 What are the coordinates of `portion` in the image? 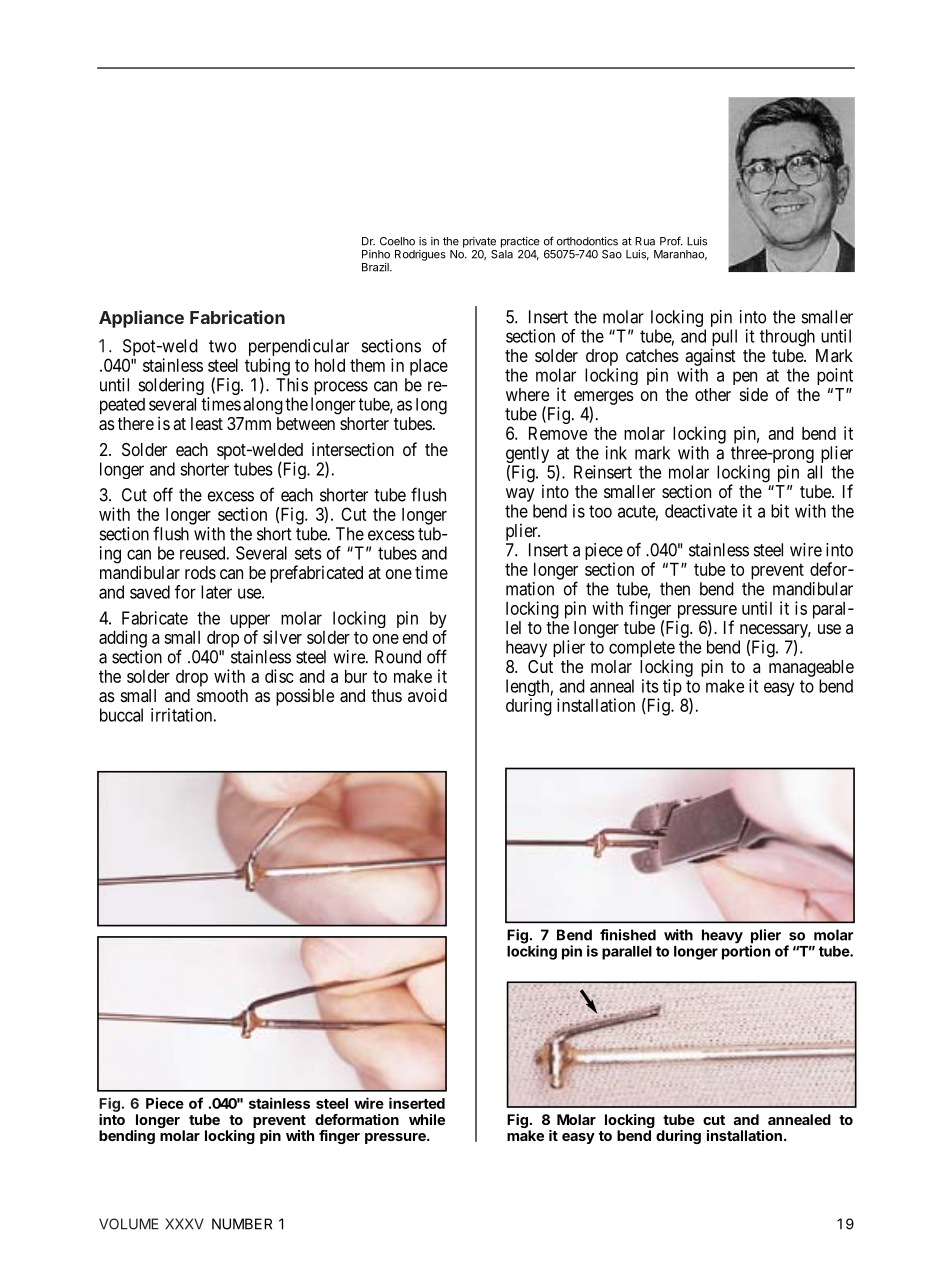 It's located at (746, 951).
